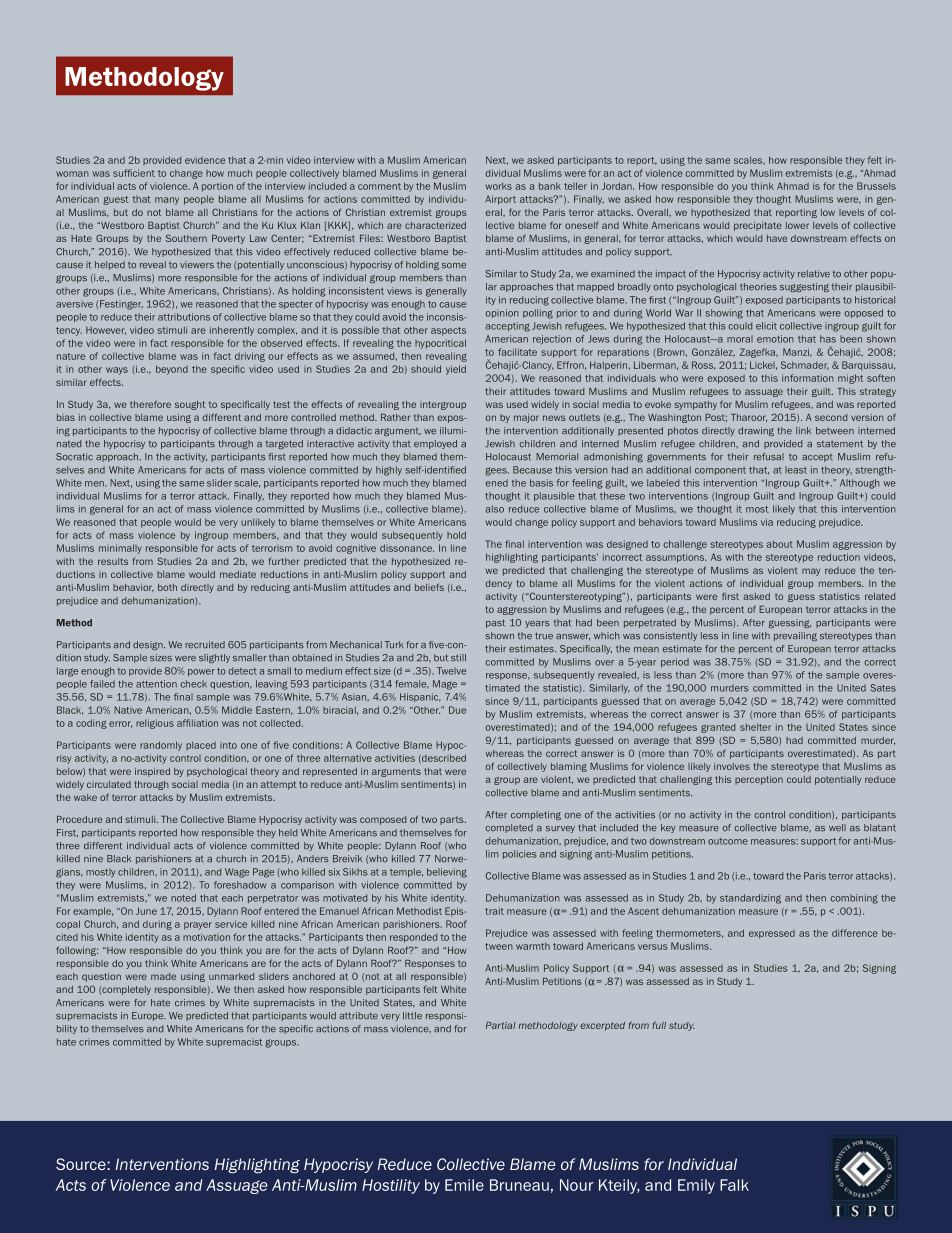  I want to click on lower, so click(797, 225).
